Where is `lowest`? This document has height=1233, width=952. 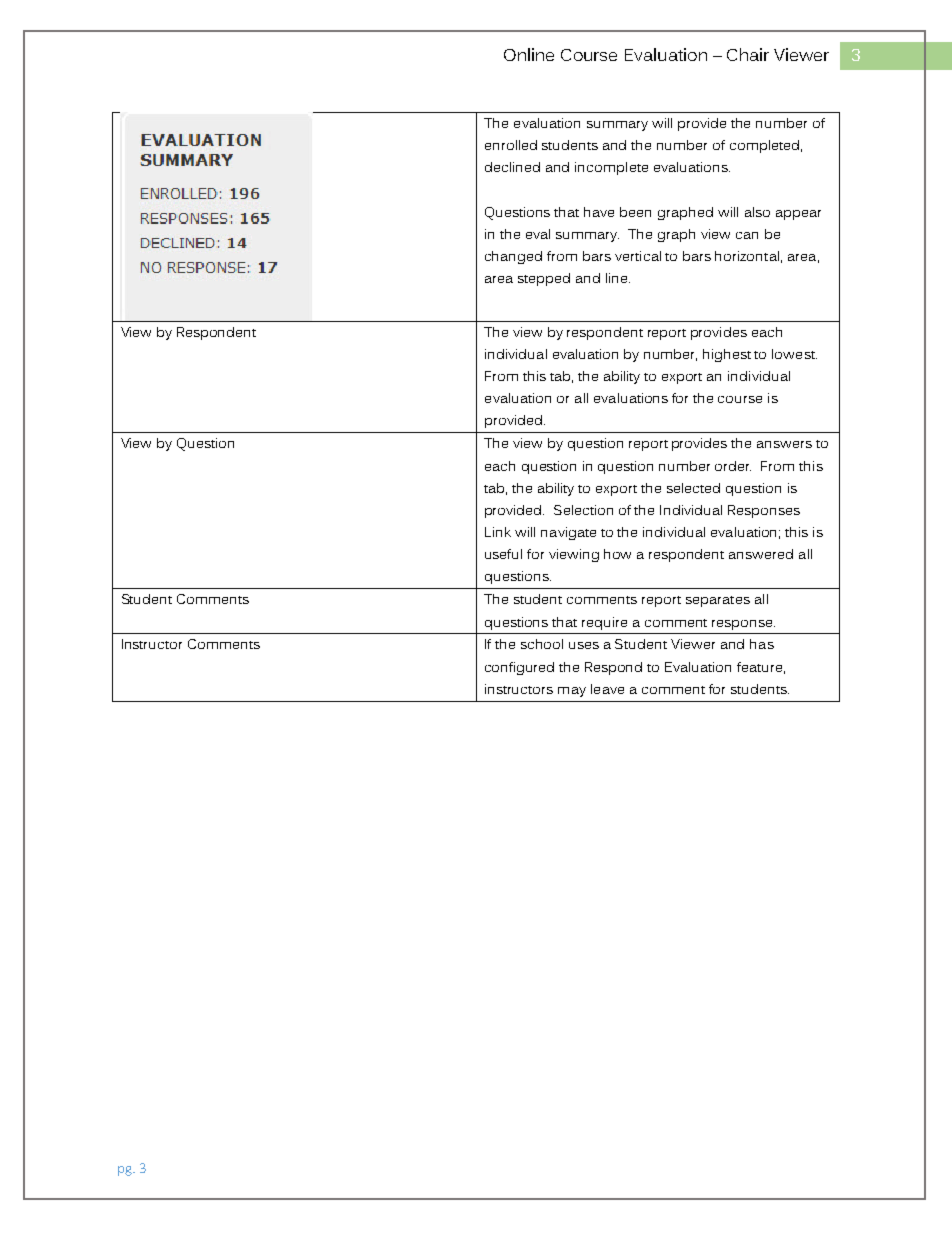
lowest is located at coordinates (794, 354).
